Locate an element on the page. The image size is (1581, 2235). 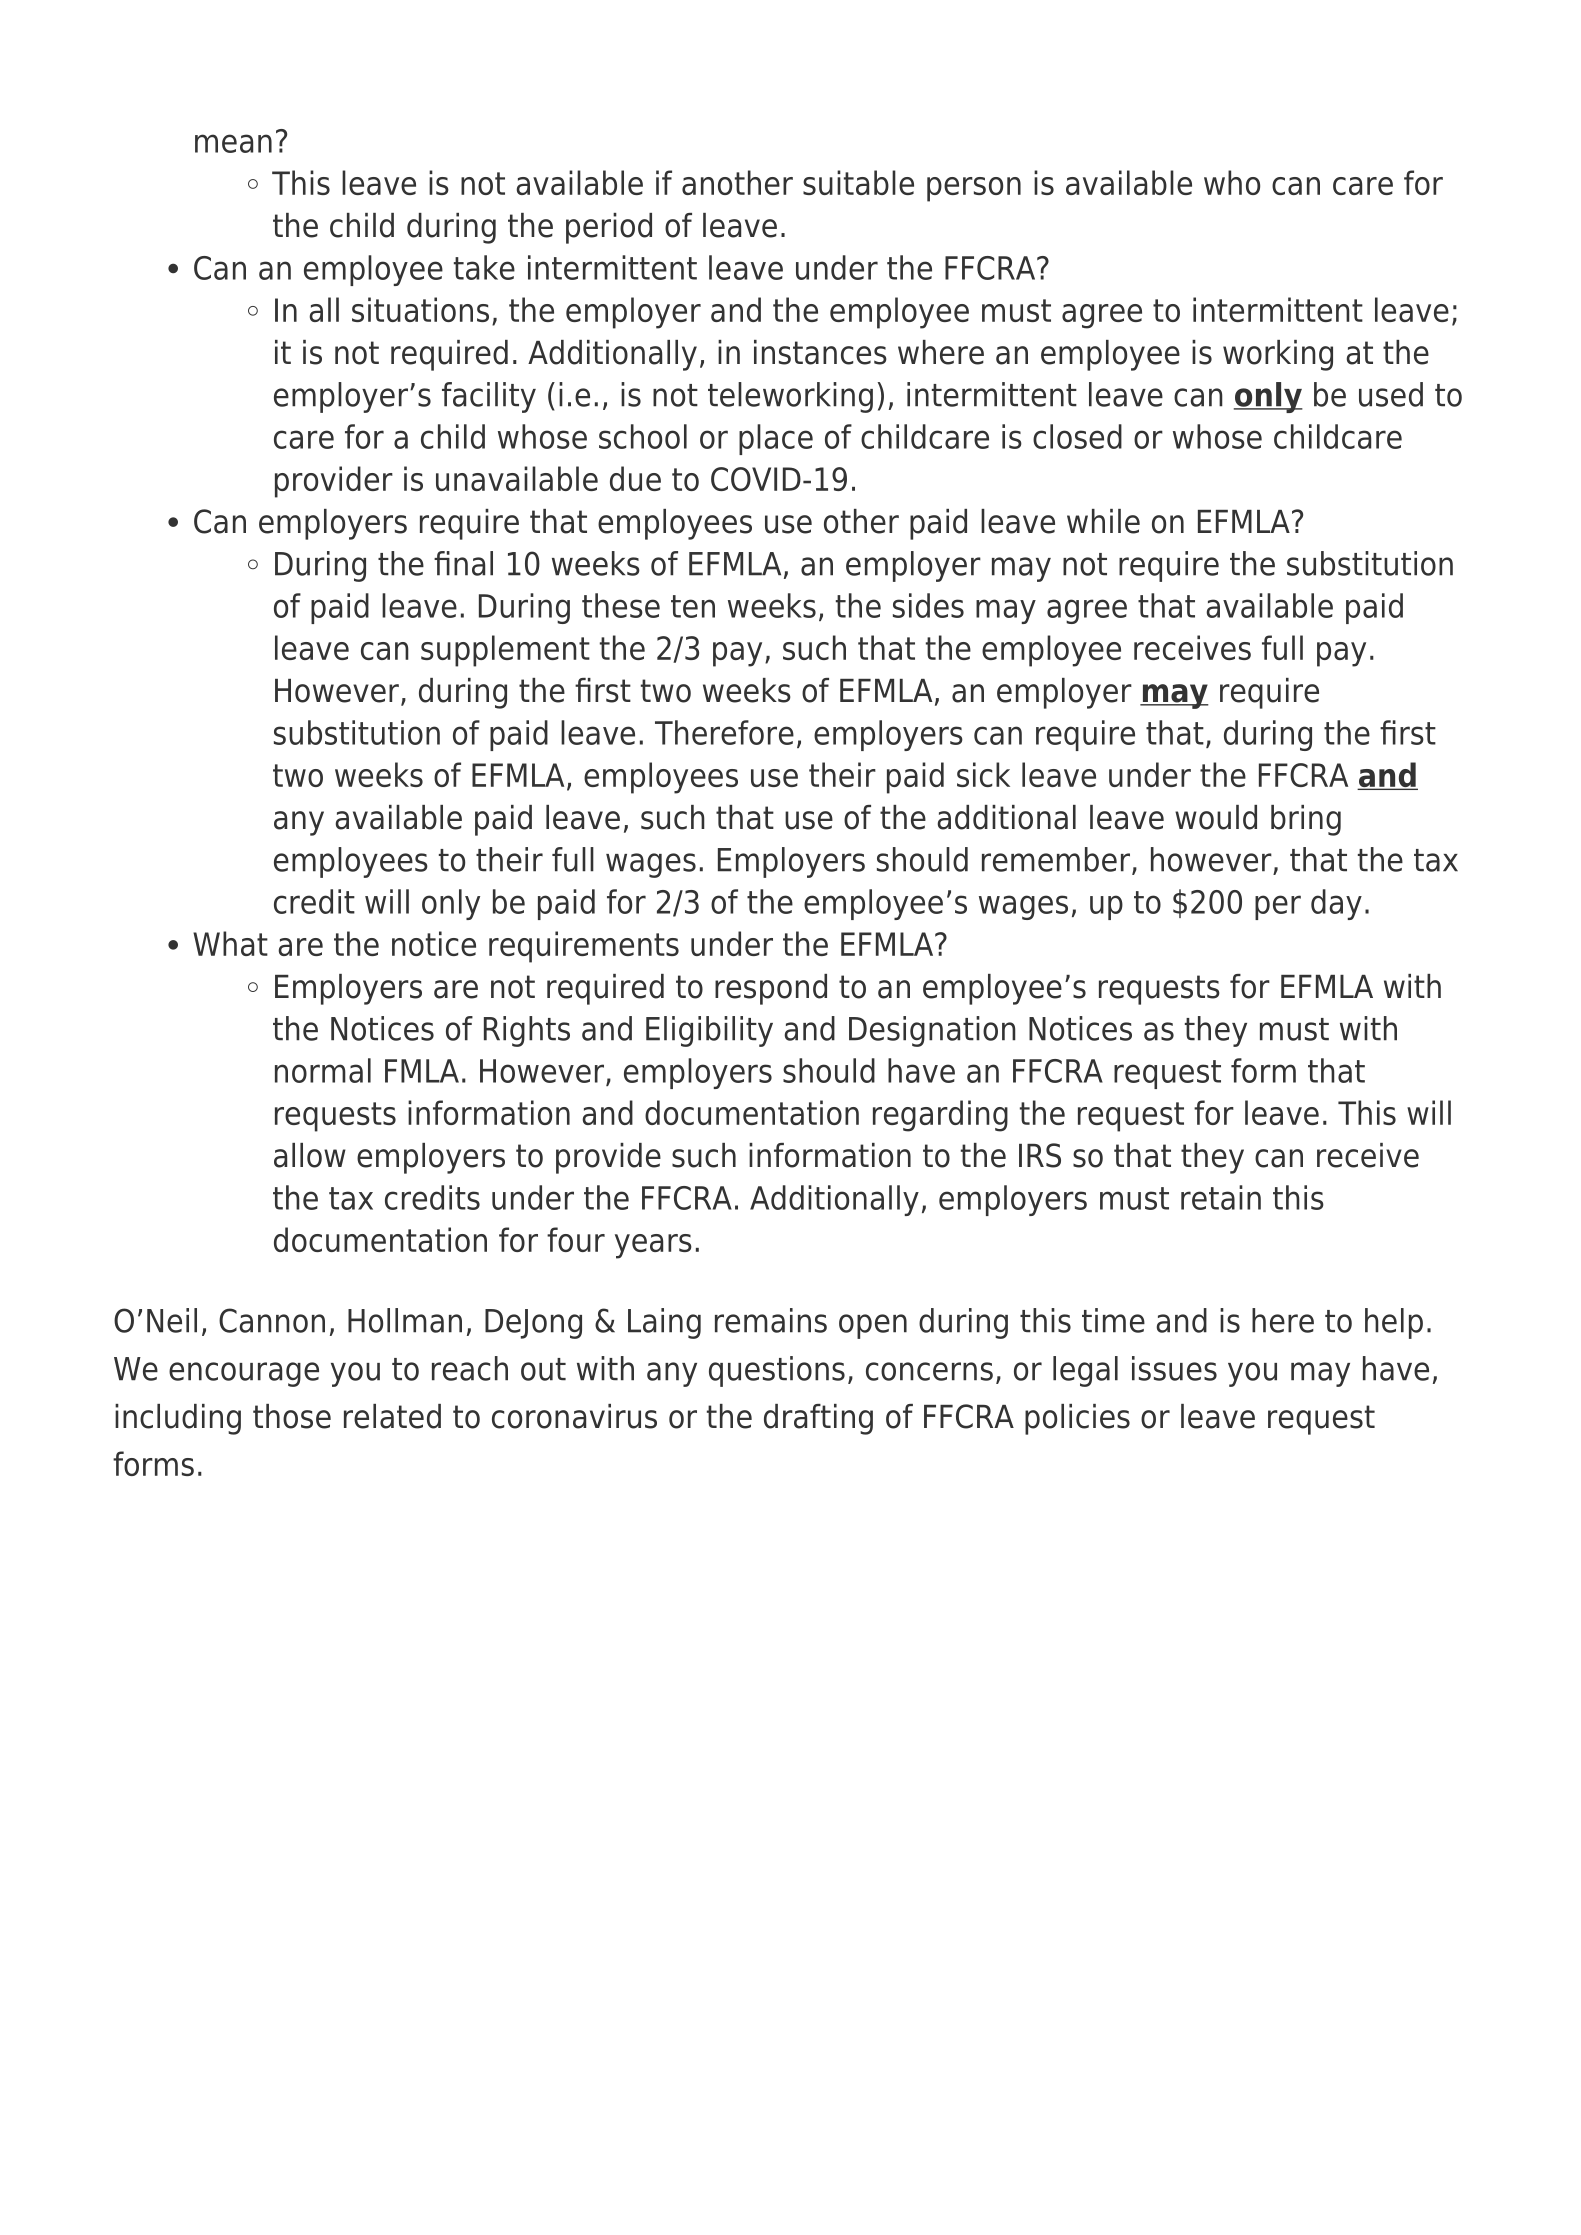
facility is located at coordinates (489, 397).
